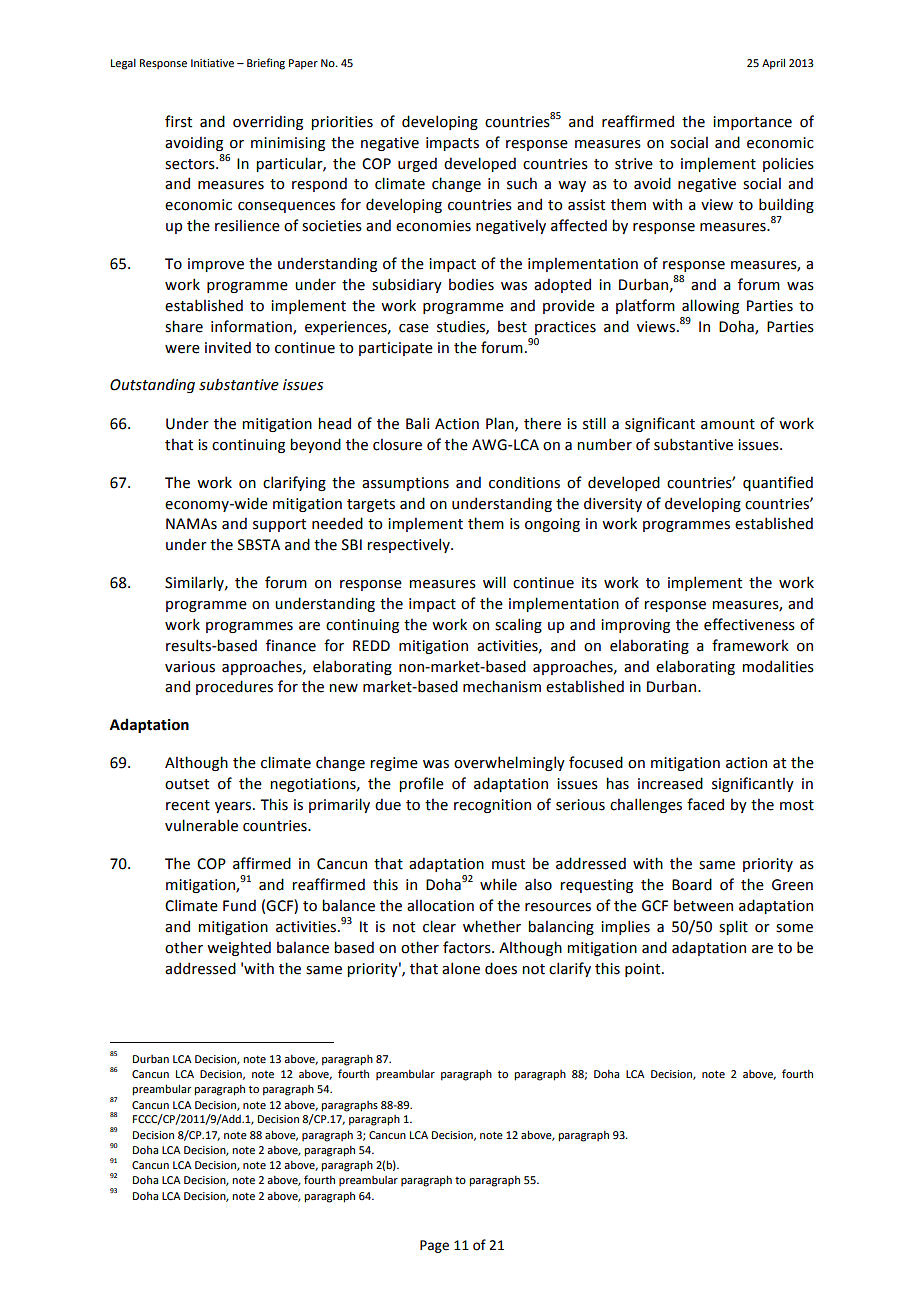 This screenshot has height=1308, width=924. What do you see at coordinates (268, 122) in the screenshot?
I see `overriding` at bounding box center [268, 122].
